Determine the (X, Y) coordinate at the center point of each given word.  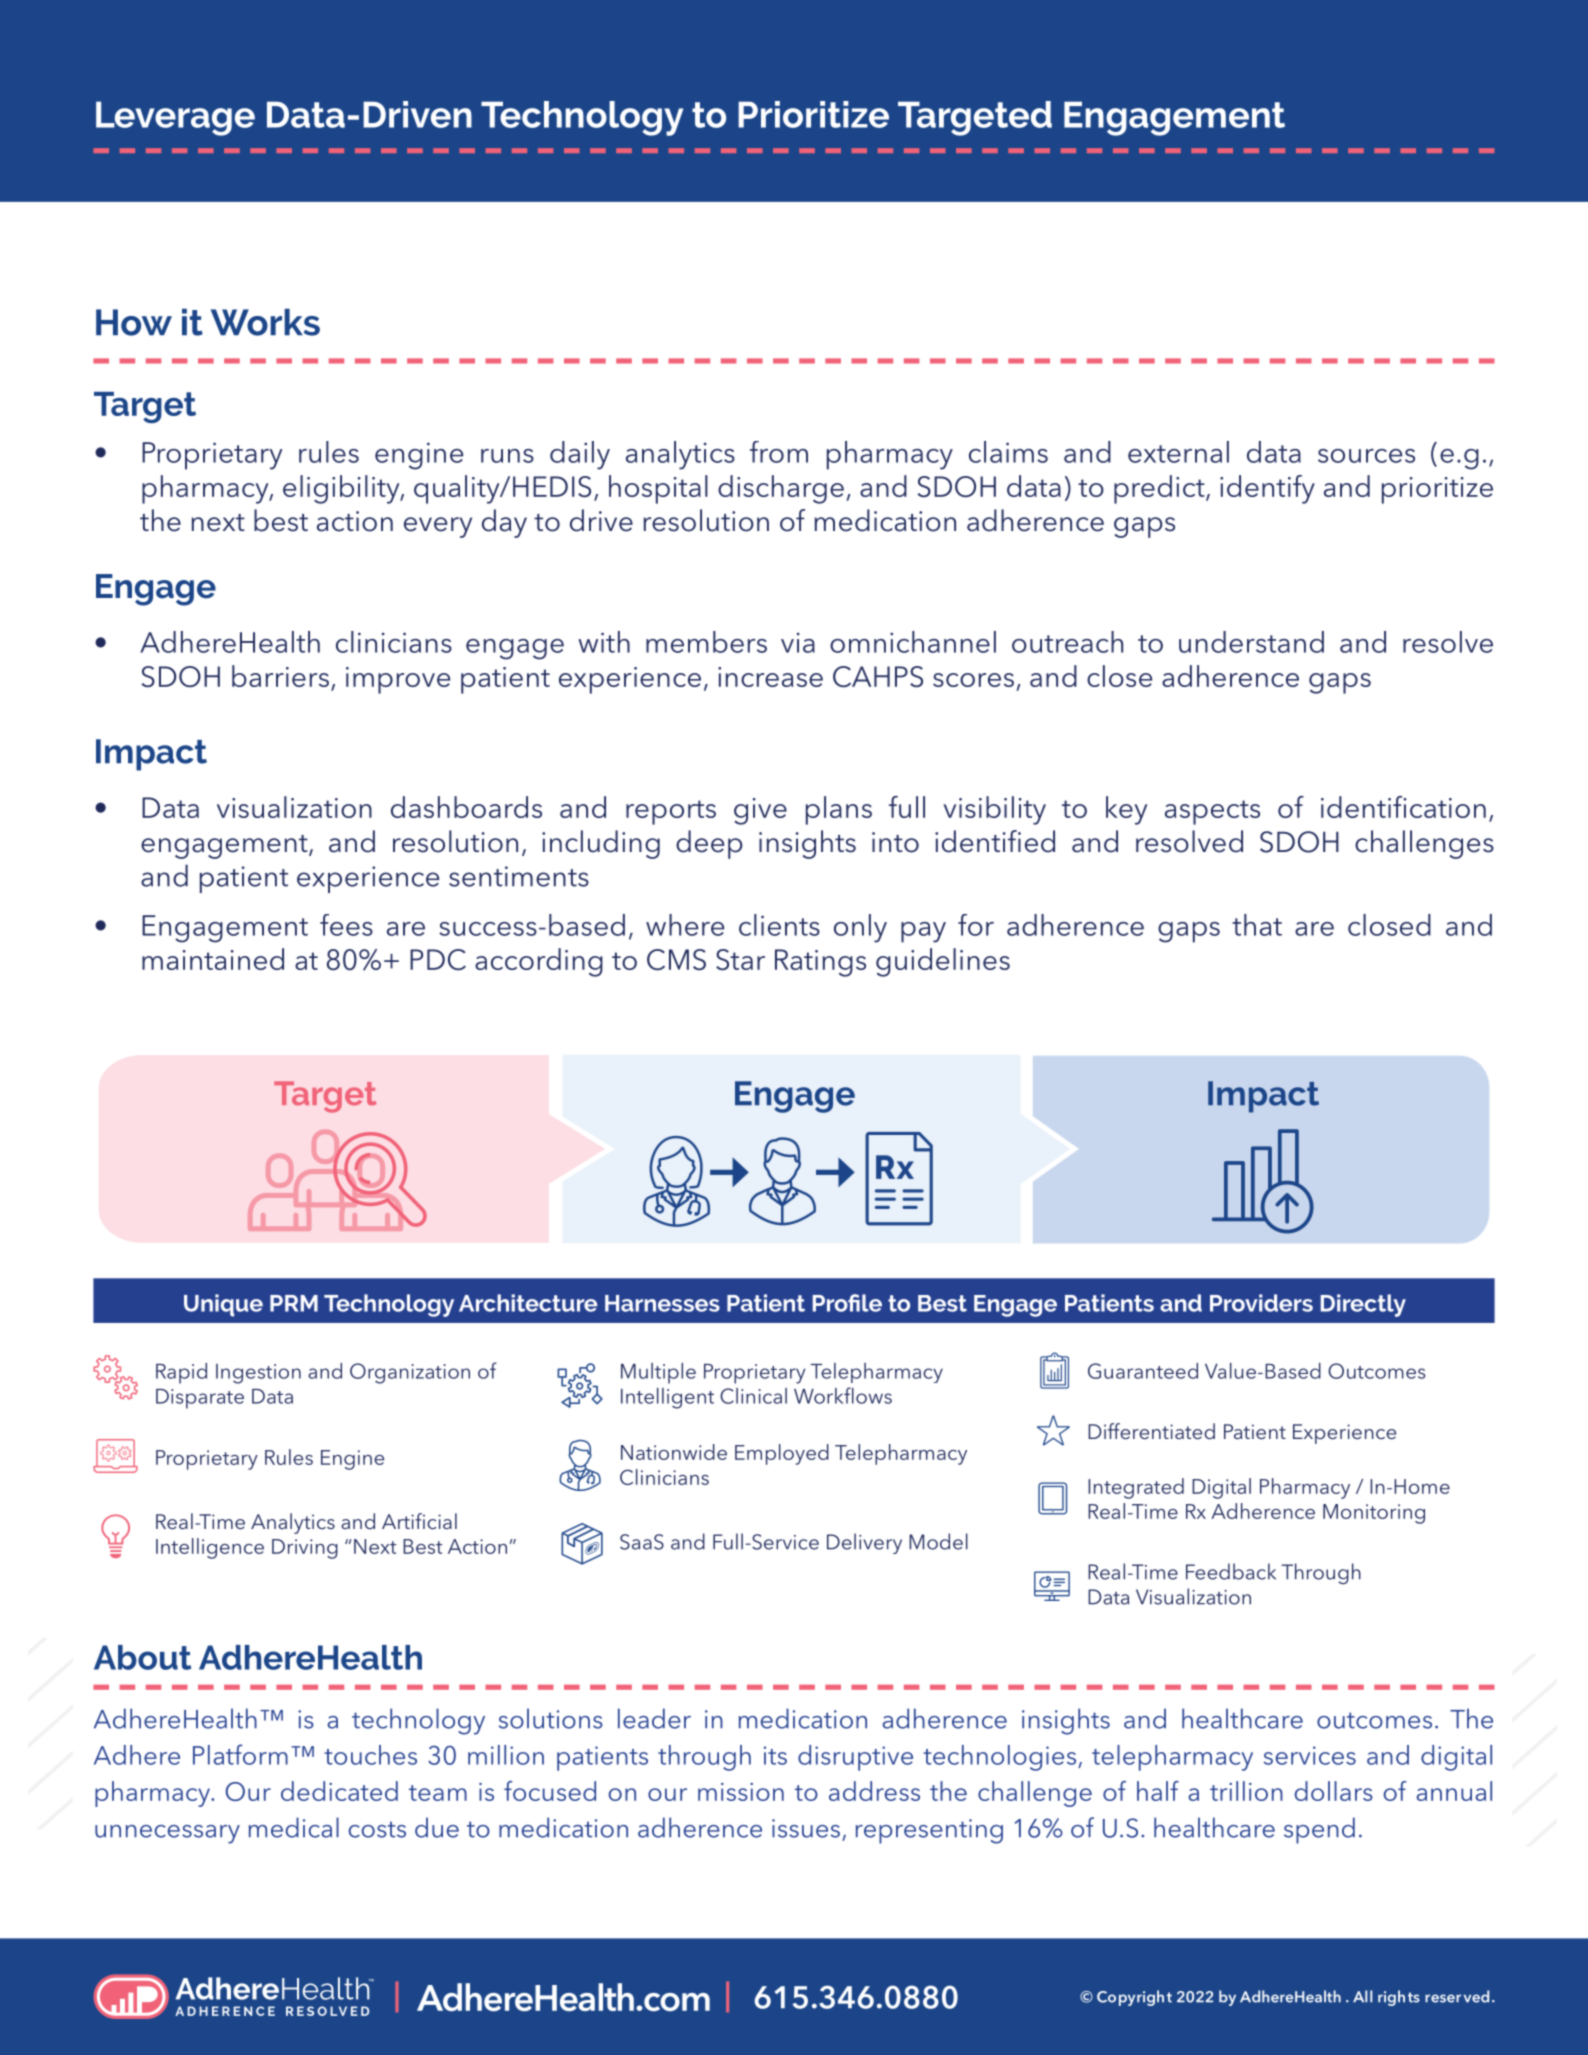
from (779, 452)
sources (1366, 456)
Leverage (175, 118)
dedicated (339, 1791)
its (775, 1755)
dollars (1334, 1791)
